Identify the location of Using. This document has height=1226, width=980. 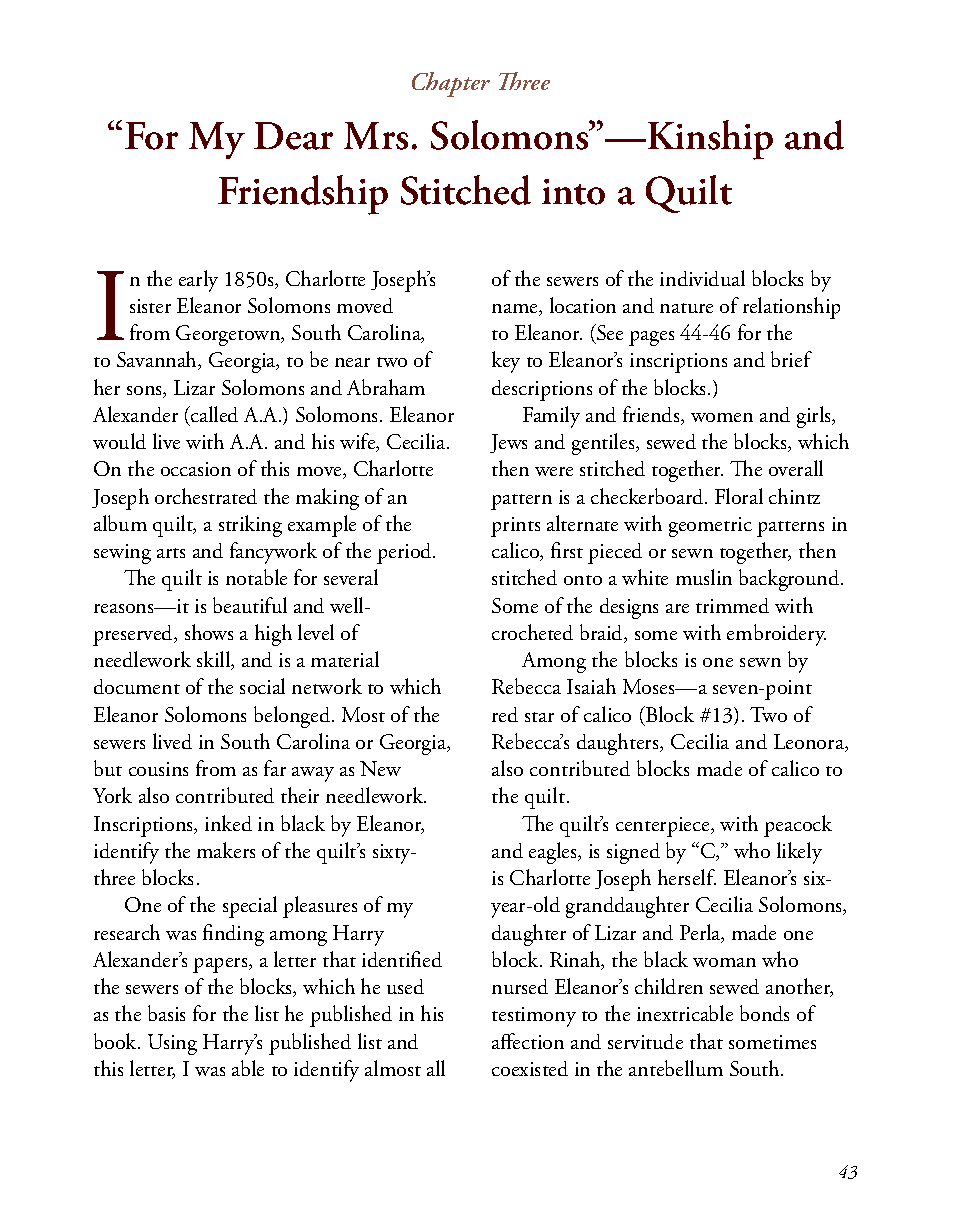
(172, 1044).
